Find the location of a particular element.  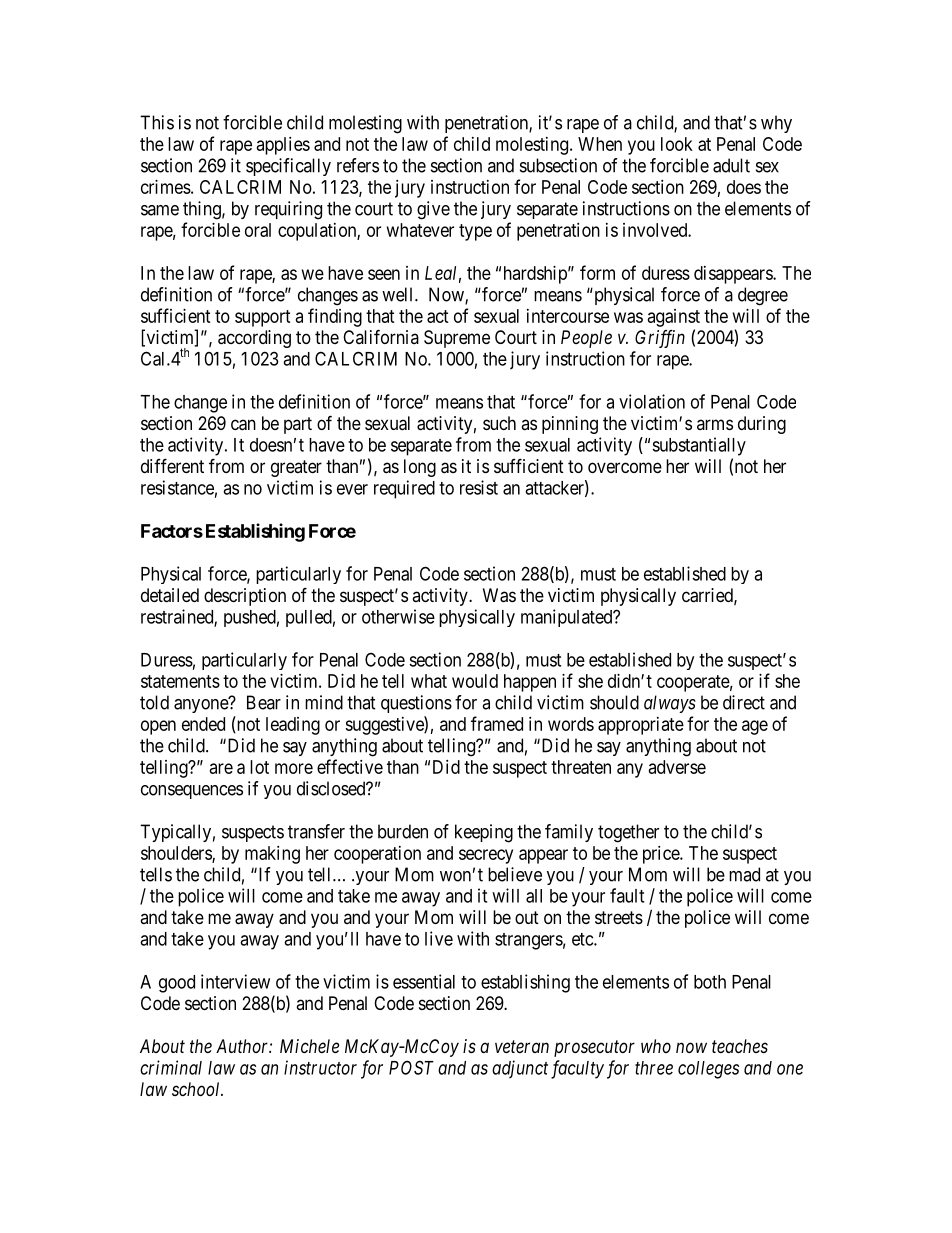

give is located at coordinates (433, 210).
